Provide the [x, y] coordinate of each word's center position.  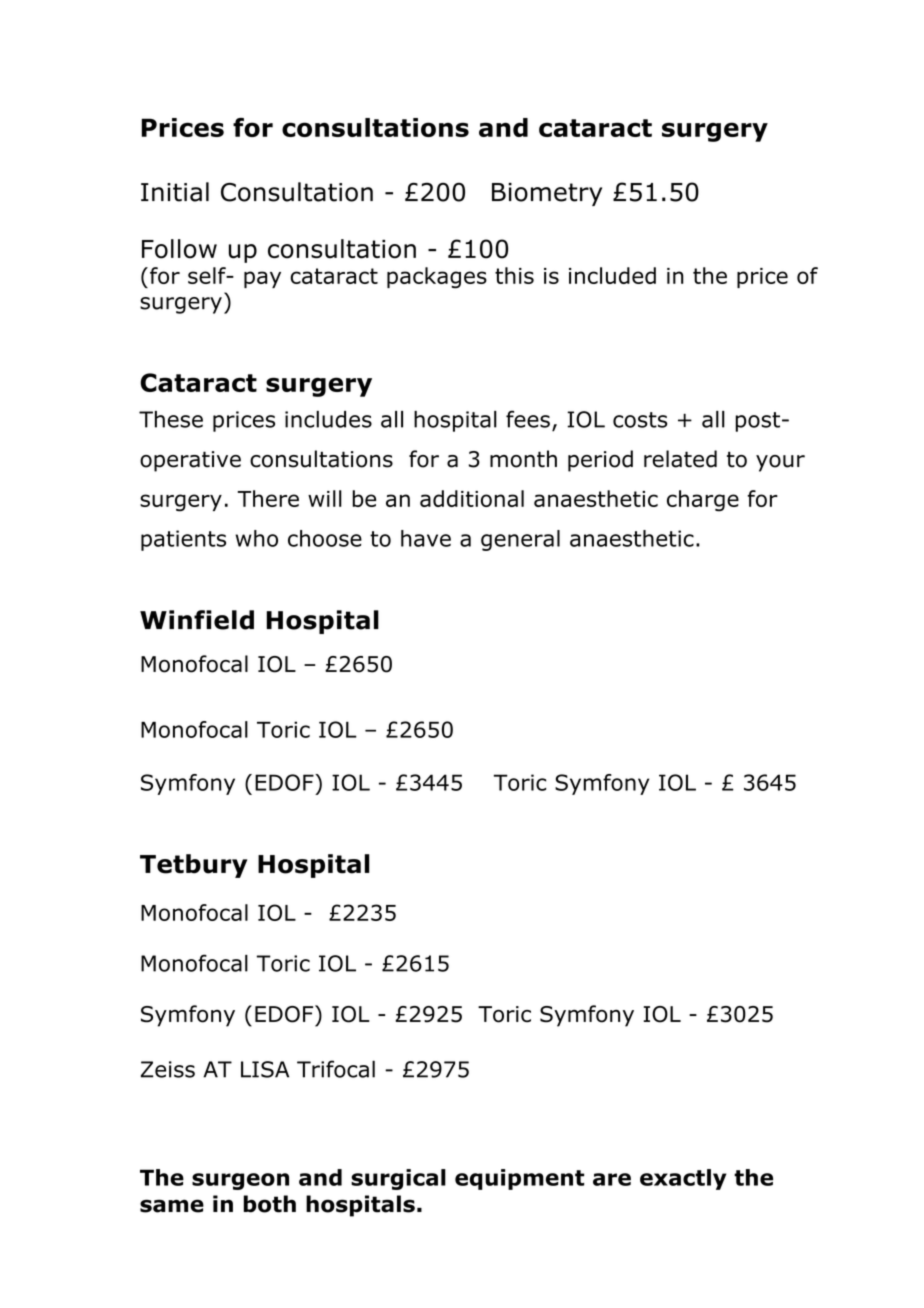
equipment [519, 1179]
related [680, 459]
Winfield [197, 620]
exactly [683, 1179]
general [520, 540]
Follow [179, 249]
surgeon [240, 1181]
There [268, 498]
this [514, 275]
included [612, 275]
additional [472, 498]
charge [703, 501]
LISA [265, 1069]
